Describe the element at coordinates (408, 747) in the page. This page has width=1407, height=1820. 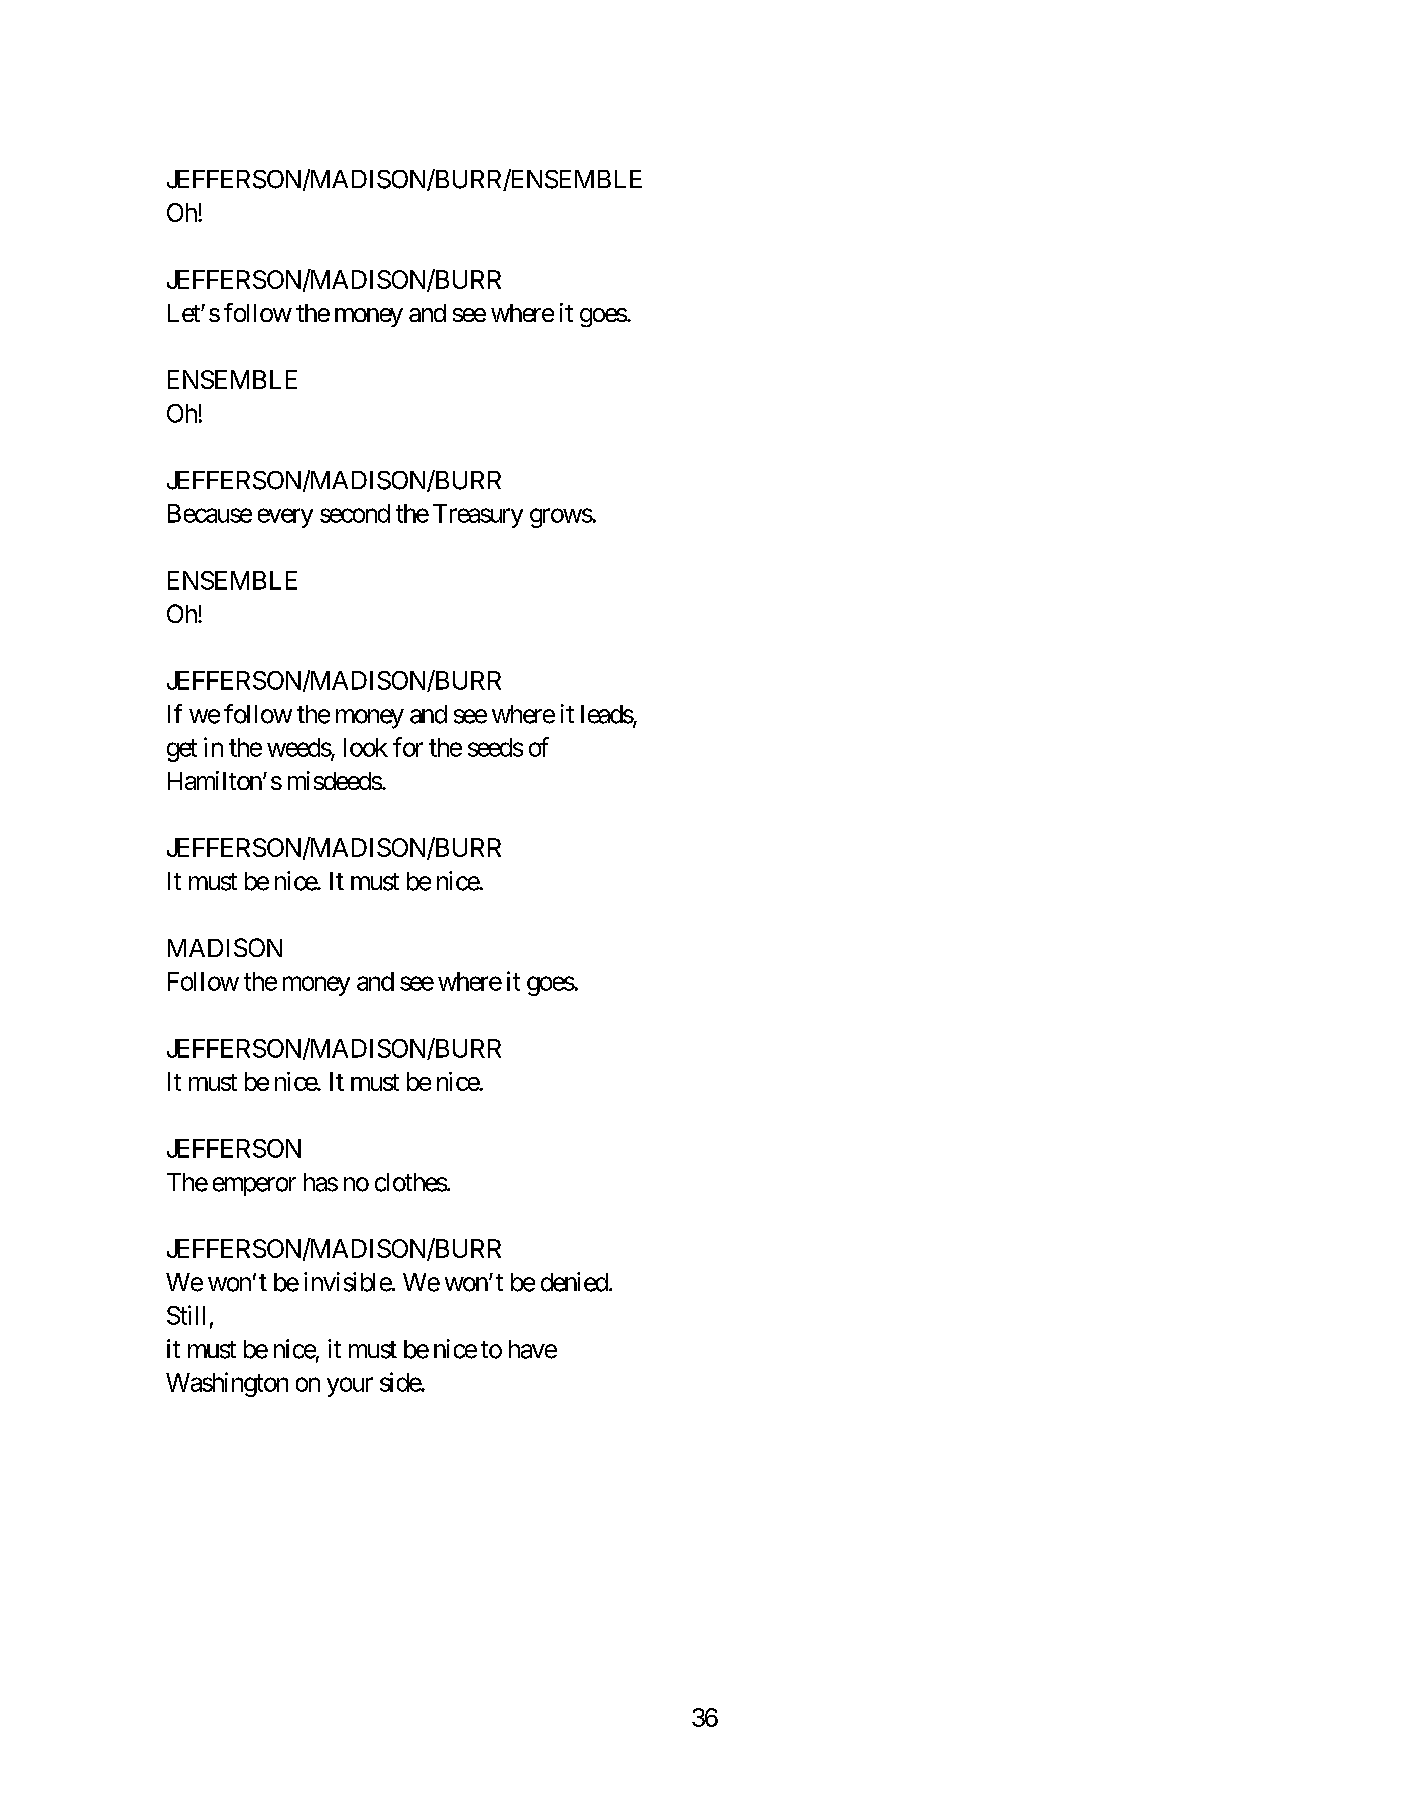
I see `for` at that location.
